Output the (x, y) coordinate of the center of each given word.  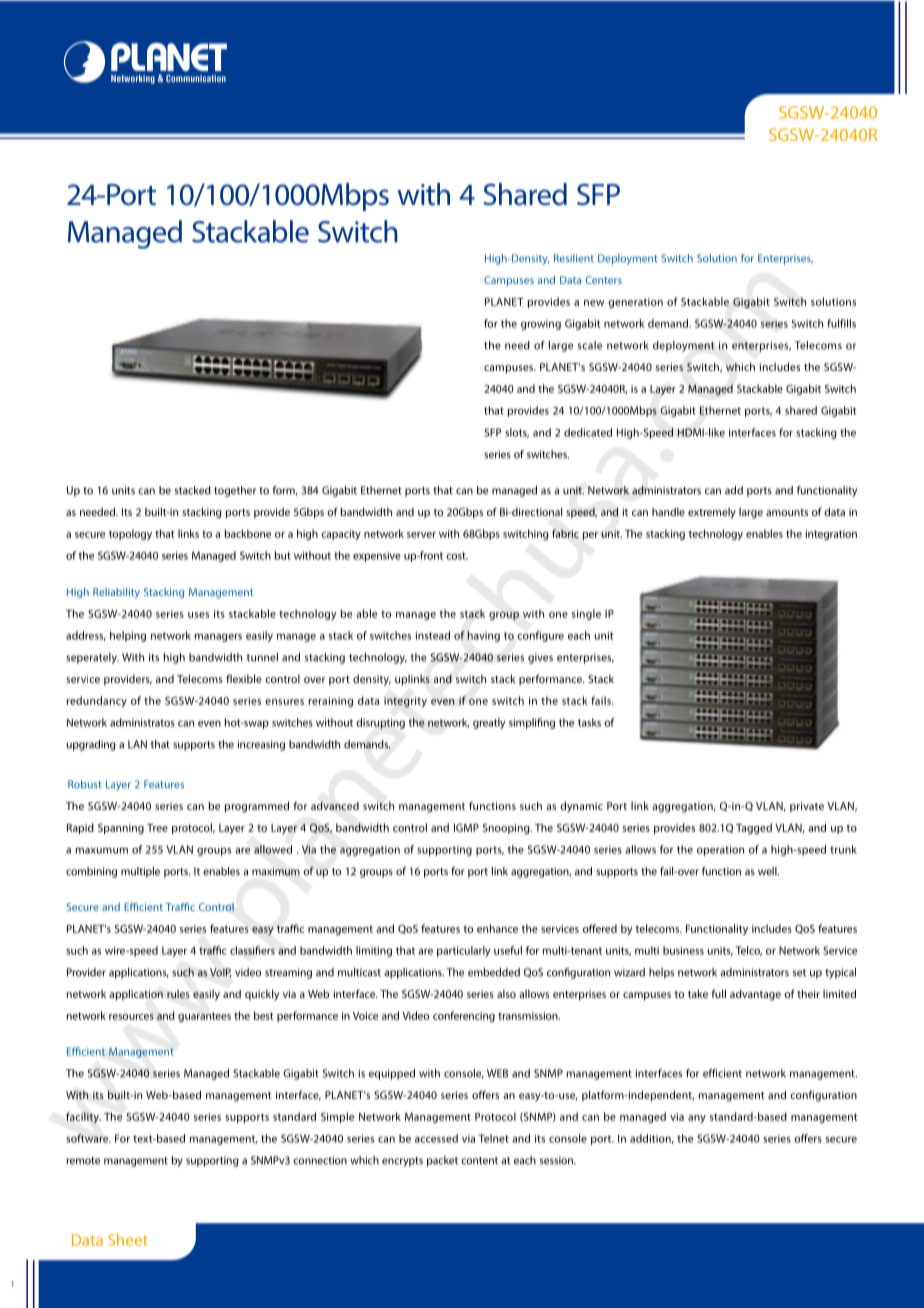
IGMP (466, 828)
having (483, 636)
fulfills (841, 323)
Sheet (128, 1240)
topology (130, 534)
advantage (755, 995)
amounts (787, 512)
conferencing (464, 1016)
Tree (157, 828)
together (235, 491)
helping (128, 636)
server (421, 535)
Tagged (754, 828)
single (586, 614)
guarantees (204, 1017)
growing (541, 325)
